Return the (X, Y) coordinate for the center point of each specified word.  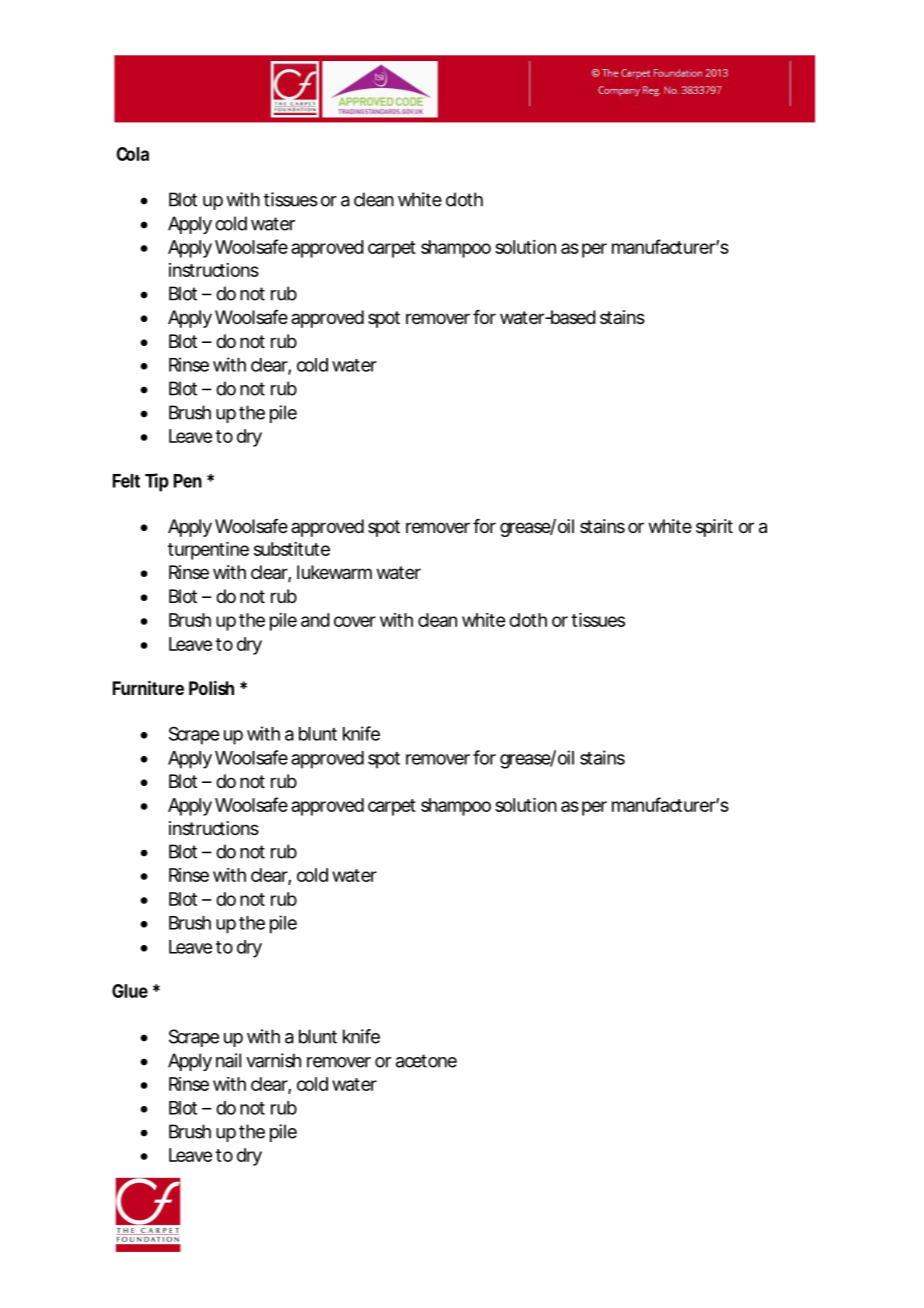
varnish (273, 1060)
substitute (292, 549)
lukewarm (334, 572)
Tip (157, 482)
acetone (426, 1061)
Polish (211, 688)
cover (355, 621)
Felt (126, 481)
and (315, 620)
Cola (133, 154)
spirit (714, 528)
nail (228, 1060)
